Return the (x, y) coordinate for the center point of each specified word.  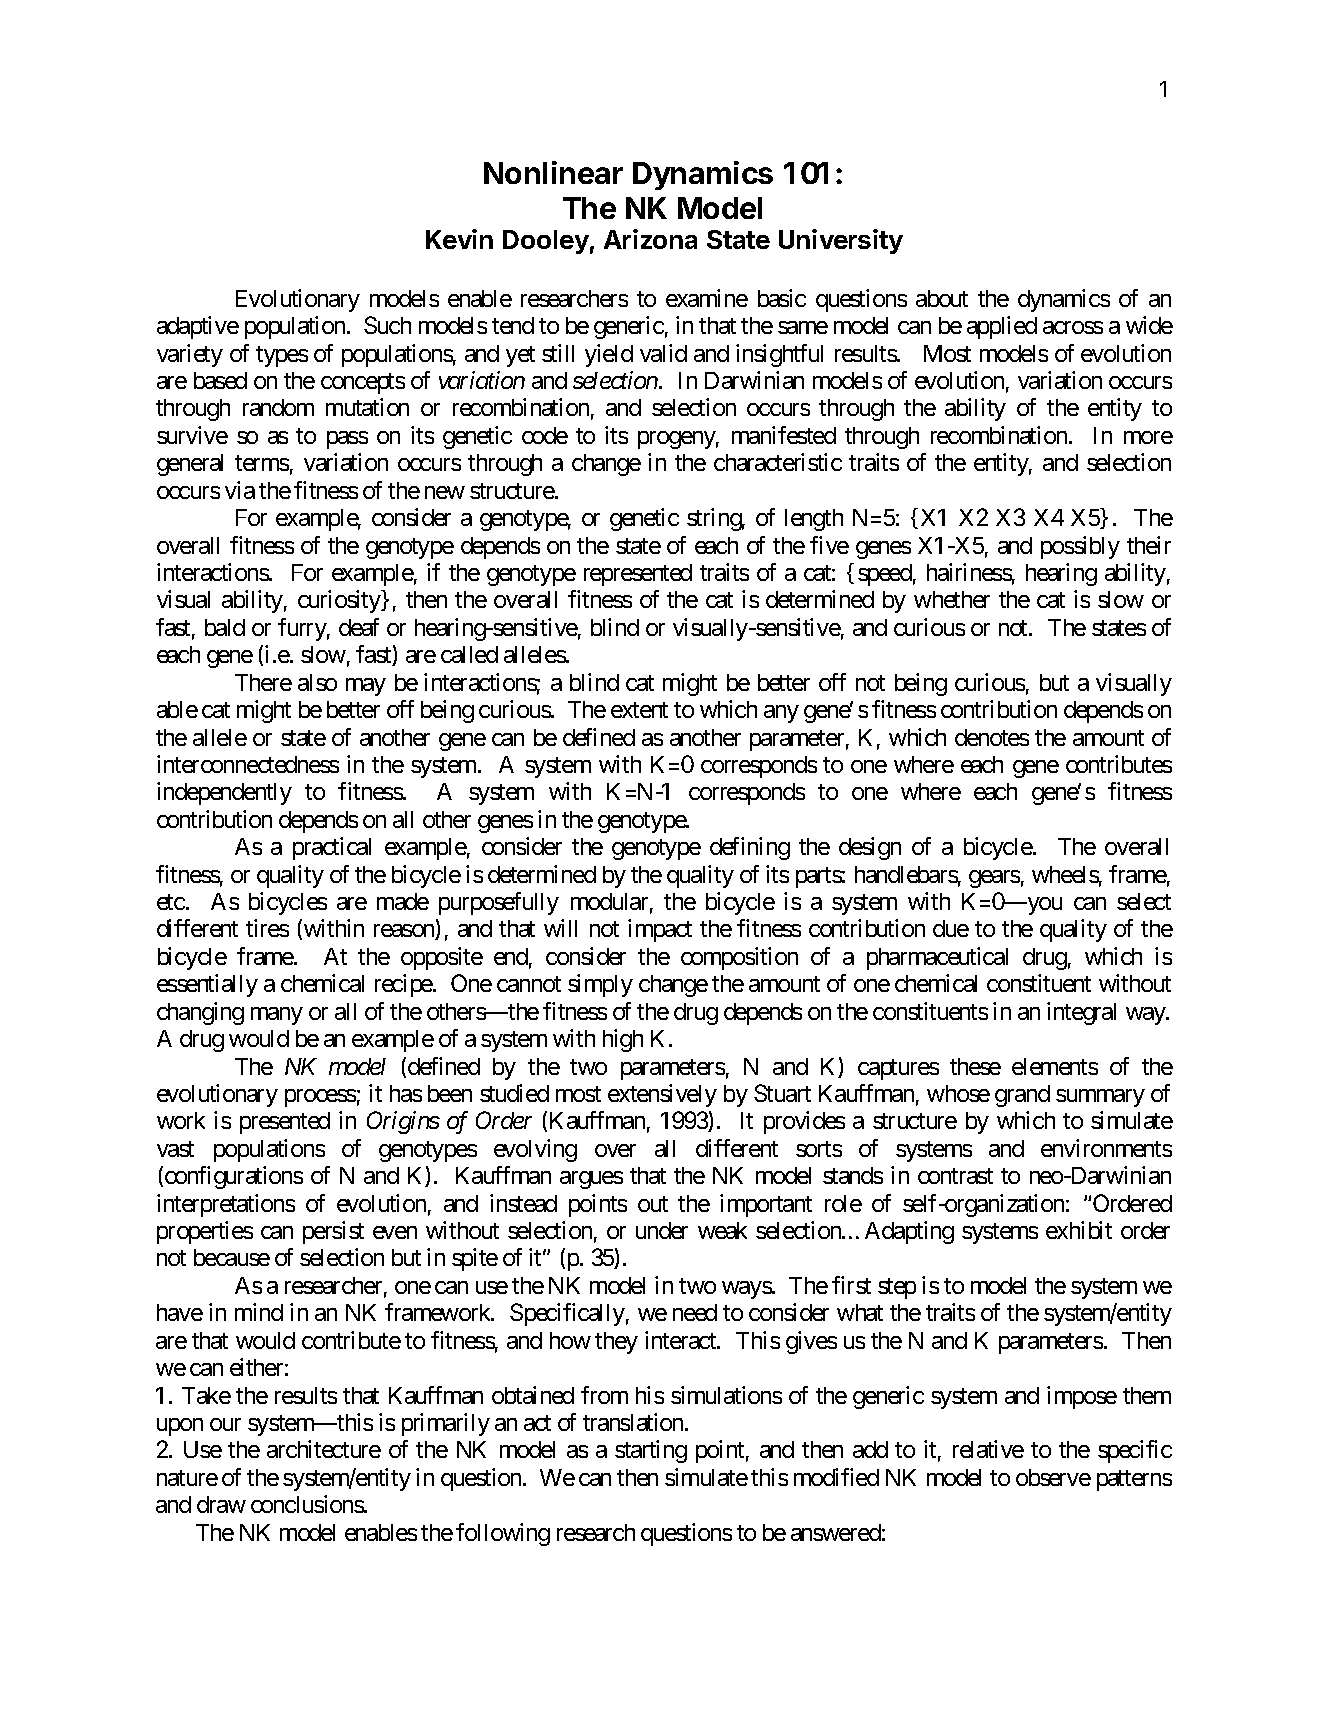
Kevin (459, 239)
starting (651, 1451)
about (942, 298)
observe (1053, 1477)
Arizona (650, 239)
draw (221, 1504)
